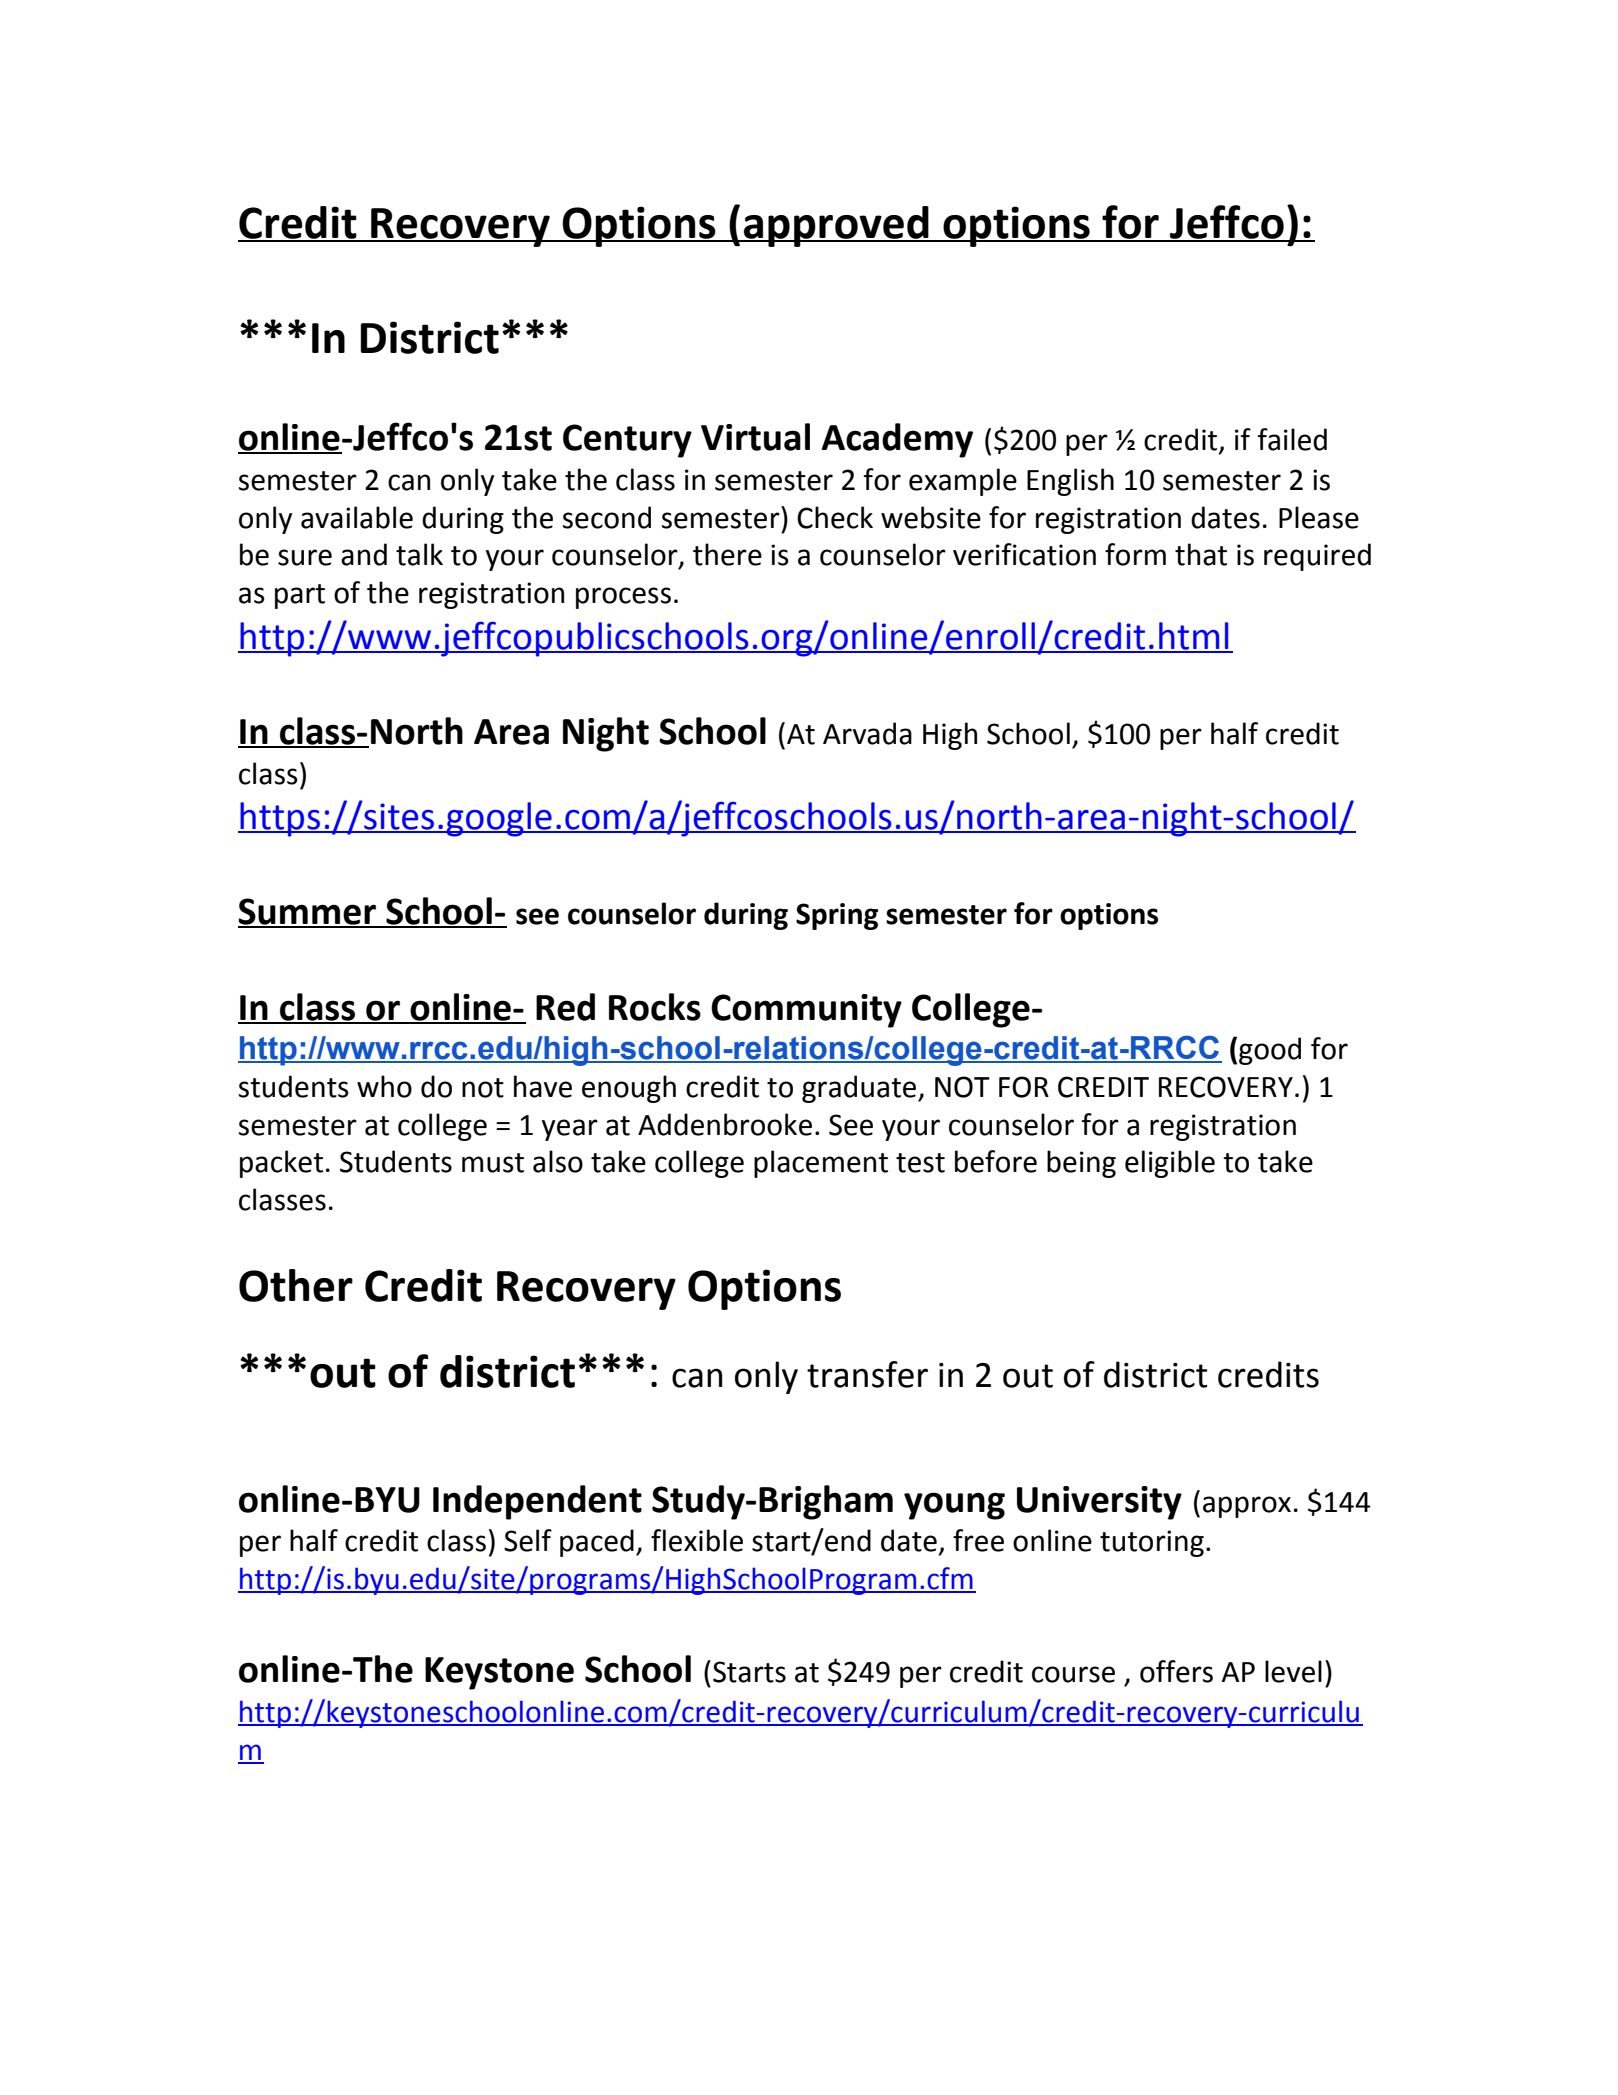 The width and height of the screenshot is (1618, 2095). Describe the element at coordinates (1292, 439) in the screenshot. I see `failed` at that location.
